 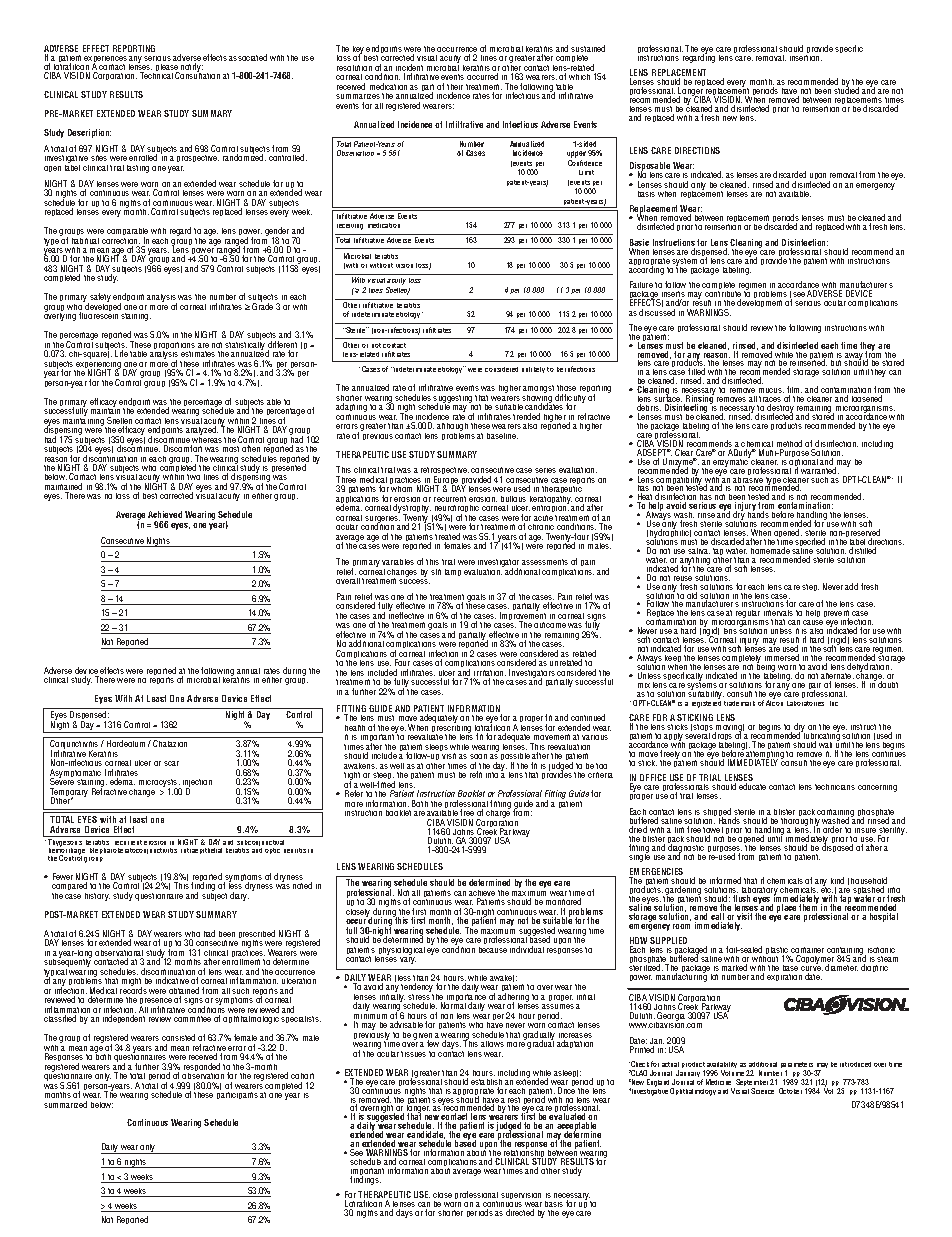 I want to click on outcome, so click(x=550, y=625).
